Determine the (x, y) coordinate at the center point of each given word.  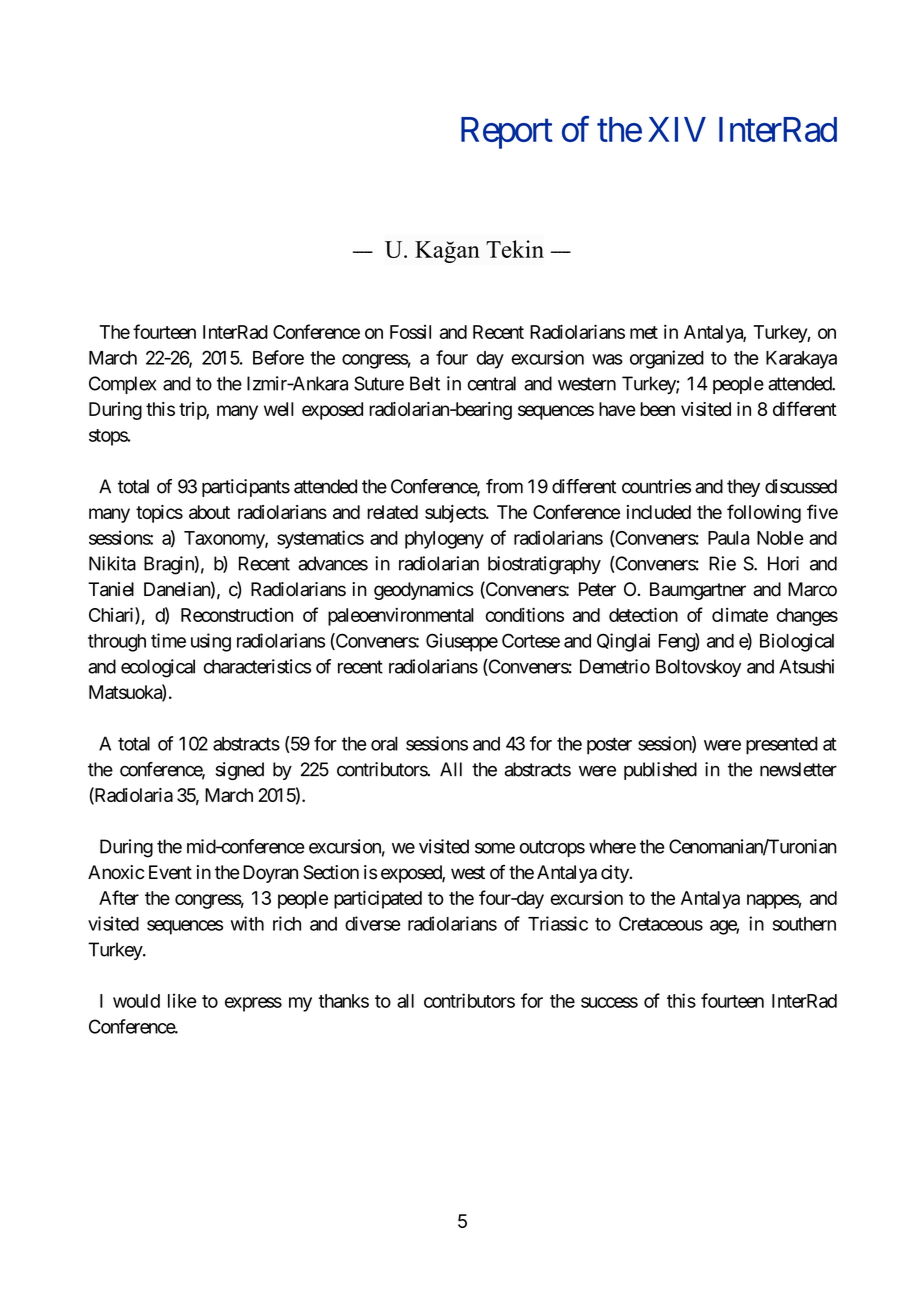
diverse (373, 923)
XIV (677, 129)
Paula (729, 538)
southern (804, 924)
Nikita (112, 563)
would (136, 1001)
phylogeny (444, 540)
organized (667, 359)
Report (507, 133)
